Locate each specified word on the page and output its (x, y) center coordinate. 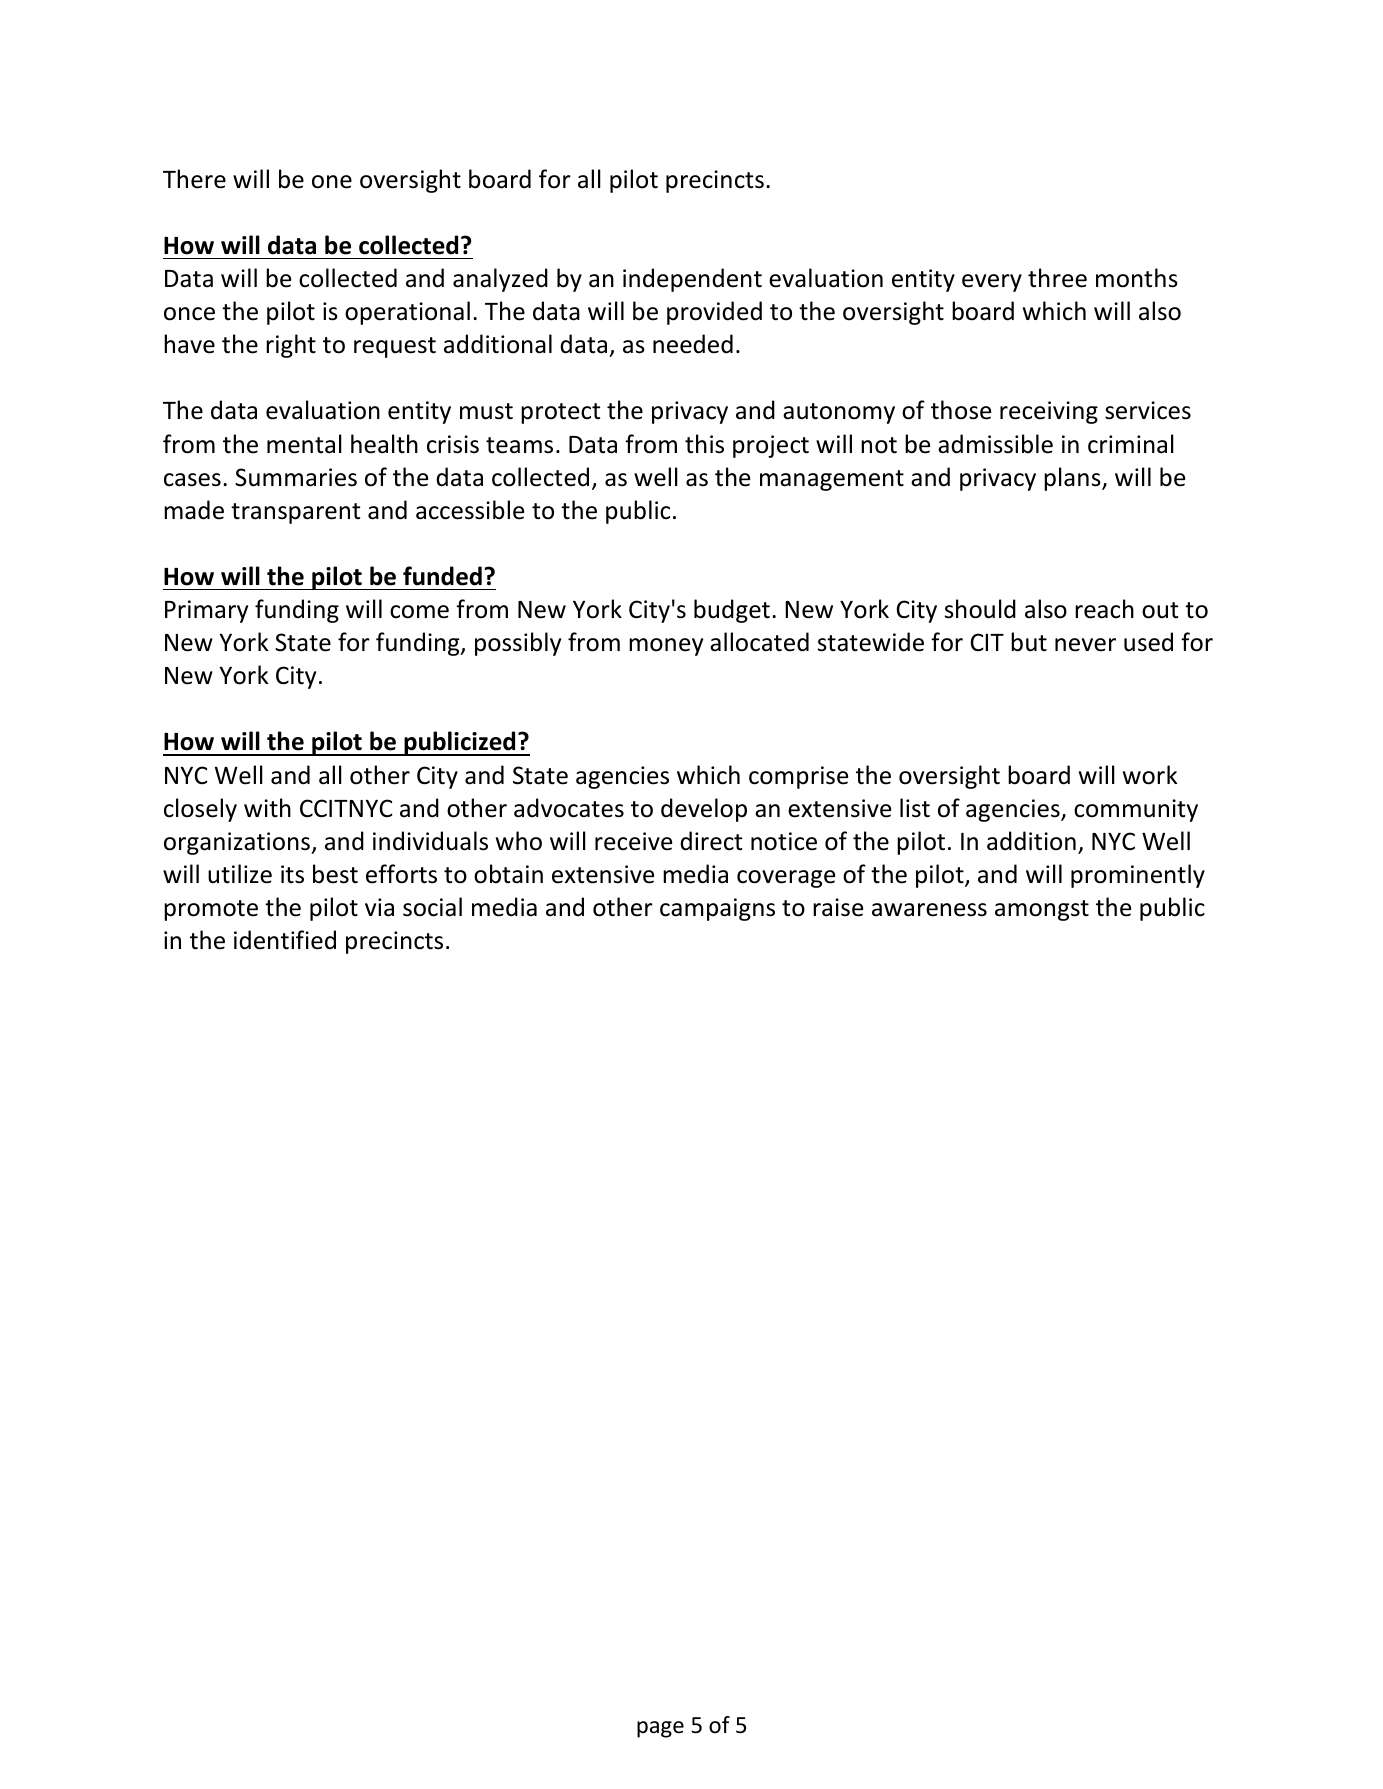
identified (285, 940)
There (194, 179)
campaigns (717, 909)
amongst (1042, 910)
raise (838, 907)
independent (692, 280)
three (1057, 278)
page (660, 1729)
